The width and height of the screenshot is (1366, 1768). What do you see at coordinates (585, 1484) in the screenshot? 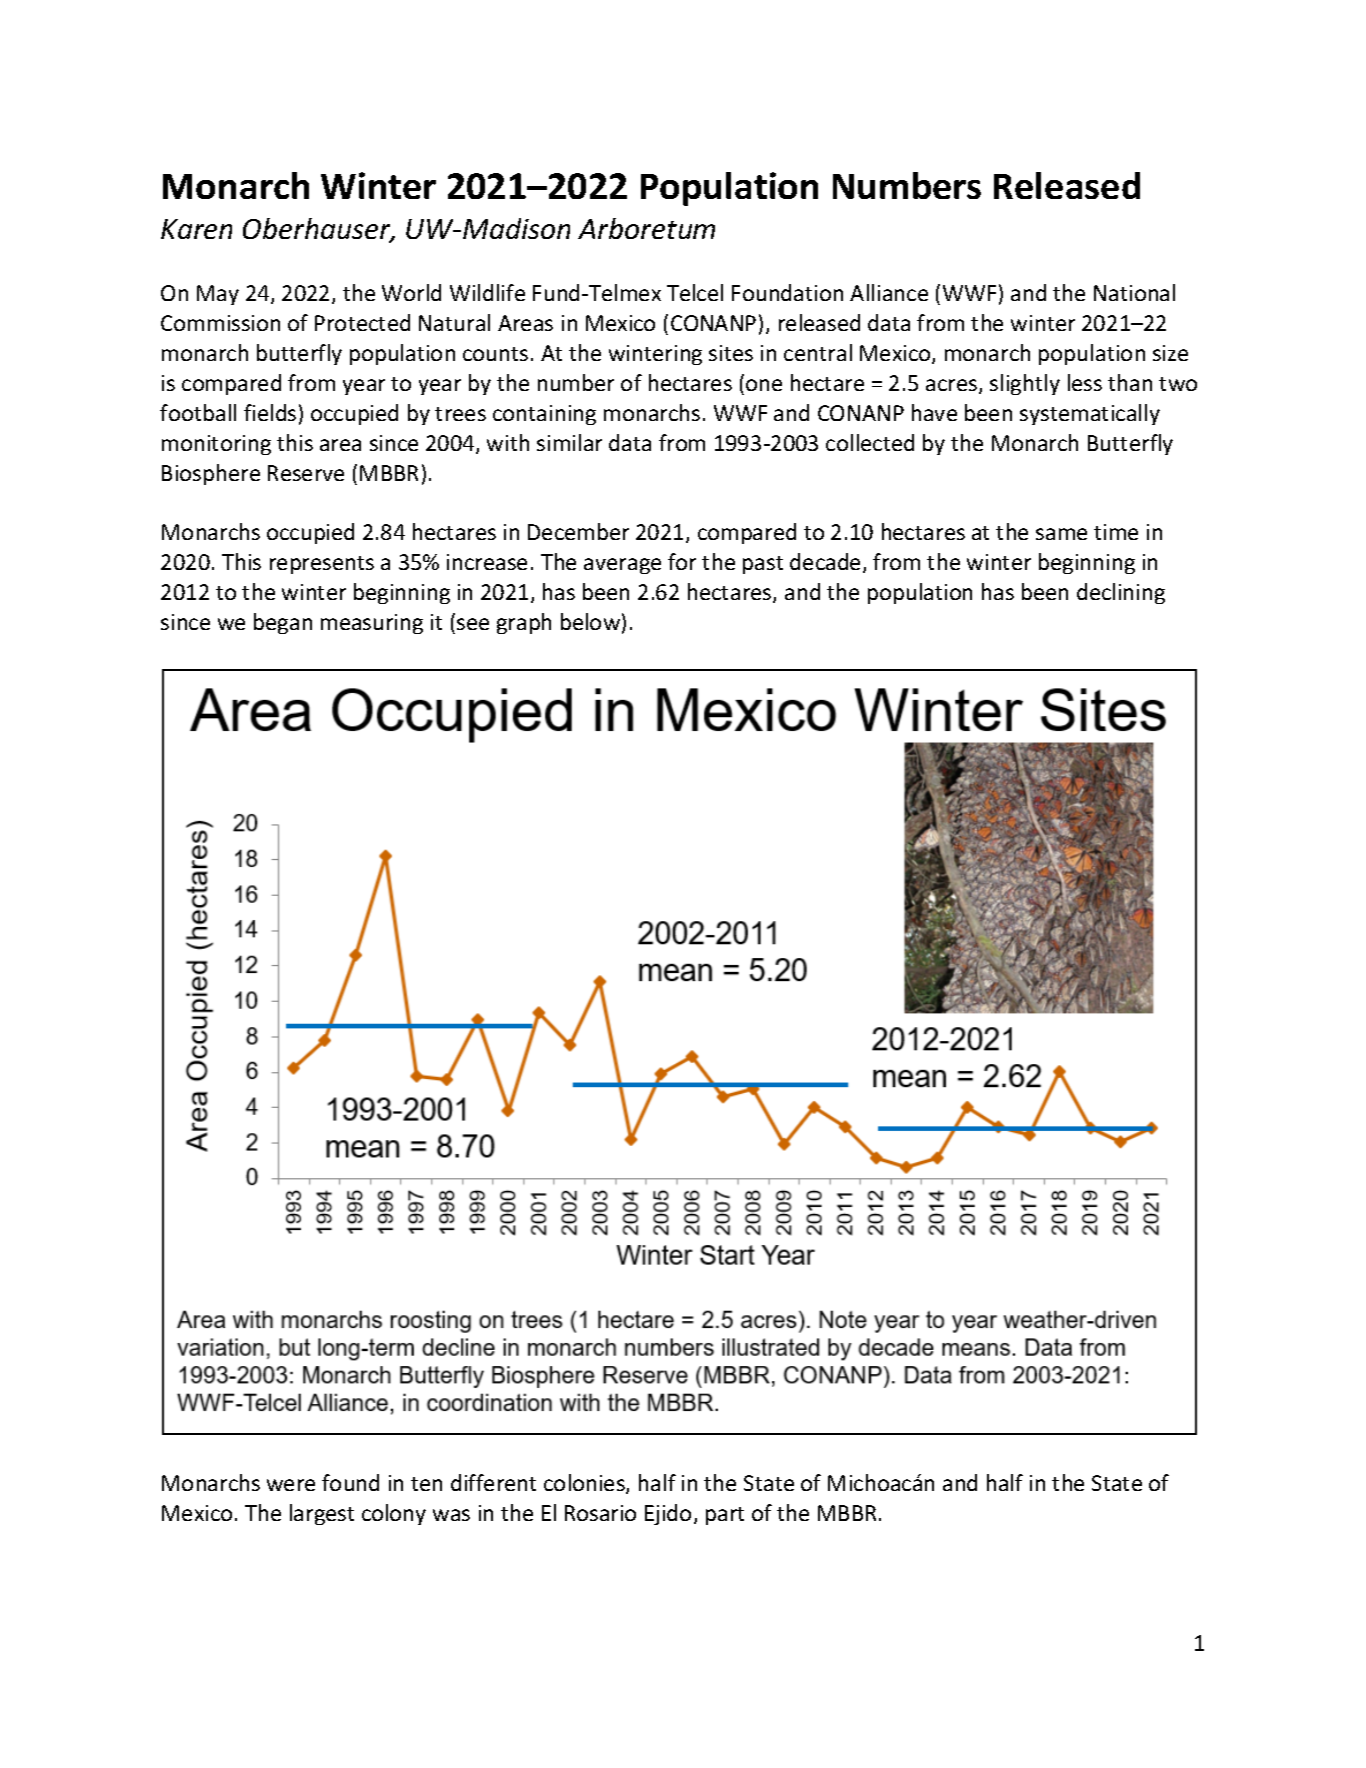
I see `colonies` at bounding box center [585, 1484].
